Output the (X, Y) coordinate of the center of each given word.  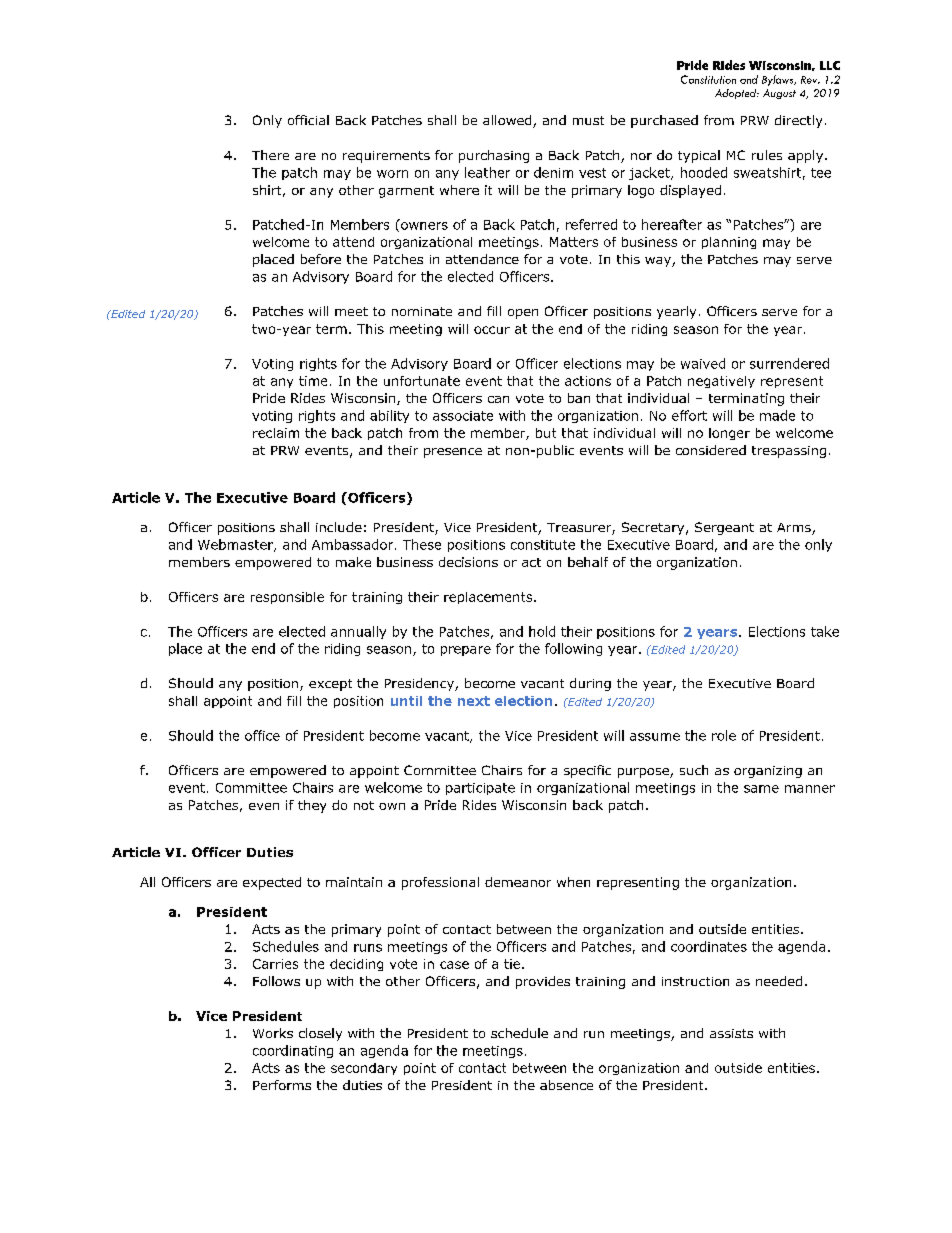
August (779, 94)
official (308, 120)
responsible (287, 598)
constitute (543, 545)
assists (731, 1033)
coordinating (293, 1051)
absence (566, 1085)
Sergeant (724, 528)
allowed (508, 121)
